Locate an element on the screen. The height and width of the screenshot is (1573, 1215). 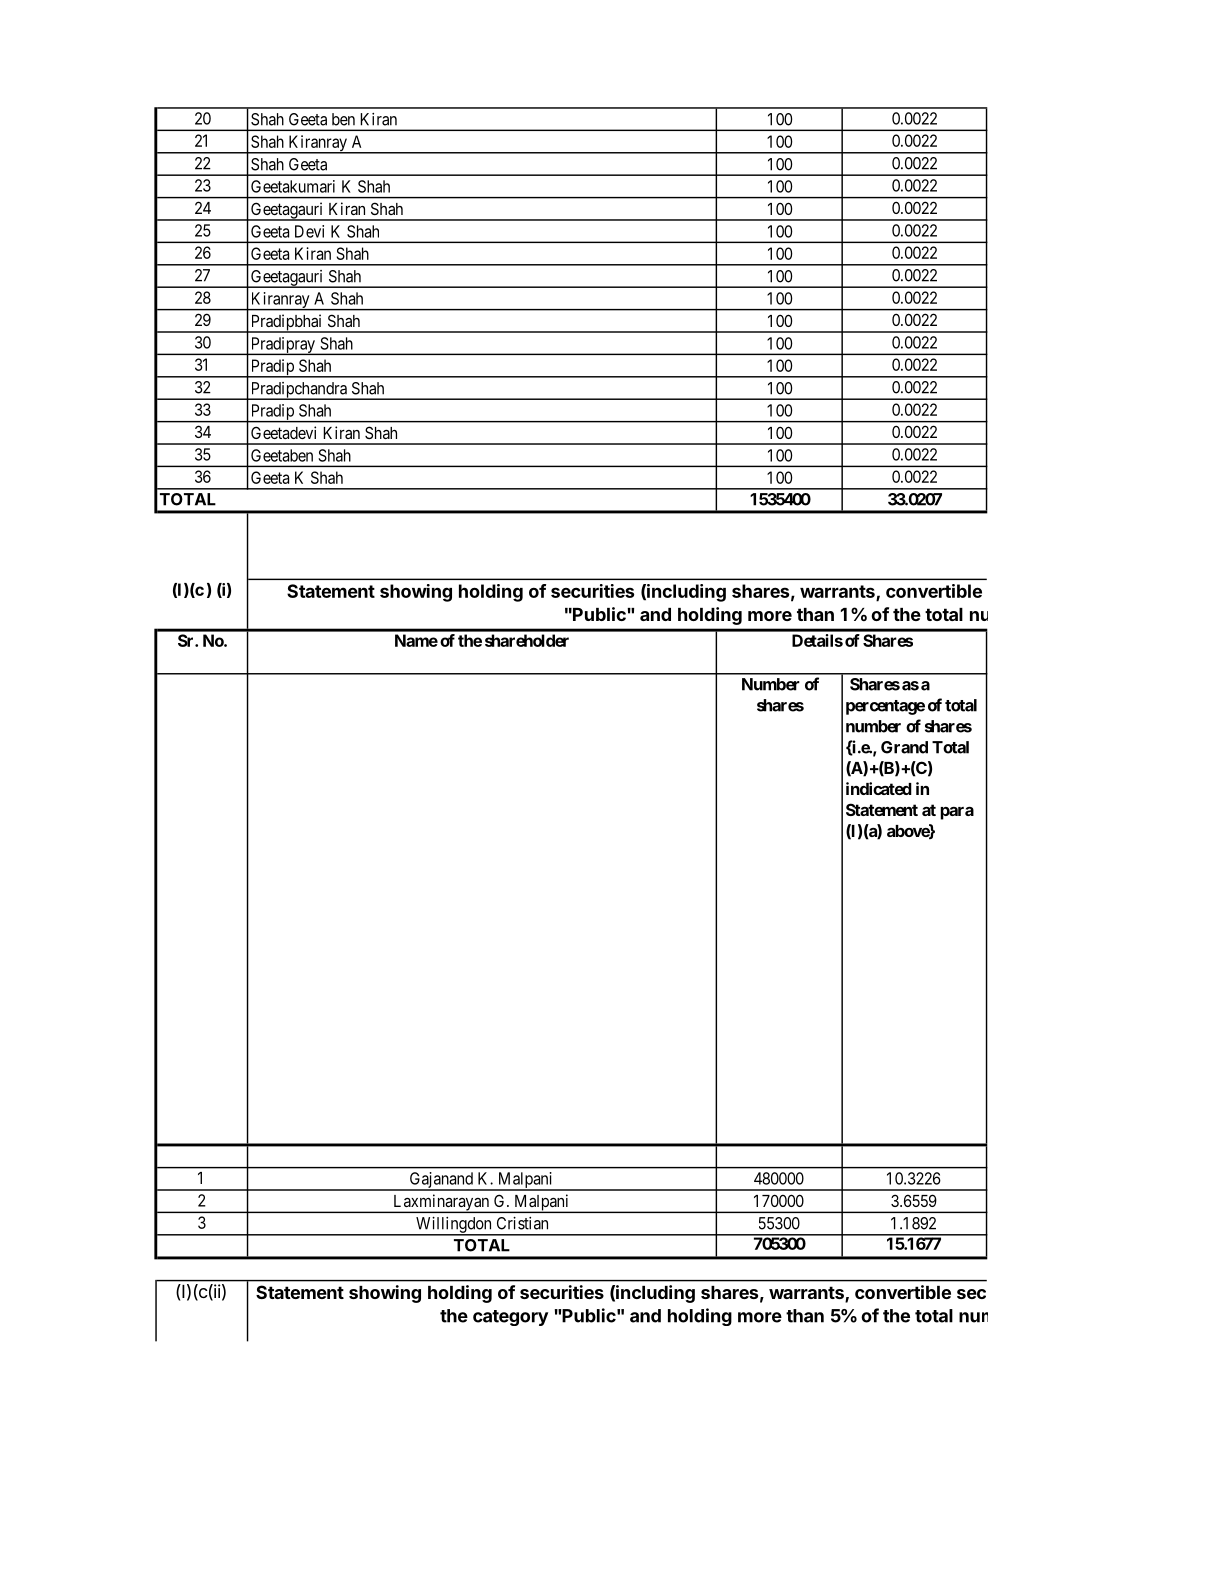
Grand is located at coordinates (904, 747).
